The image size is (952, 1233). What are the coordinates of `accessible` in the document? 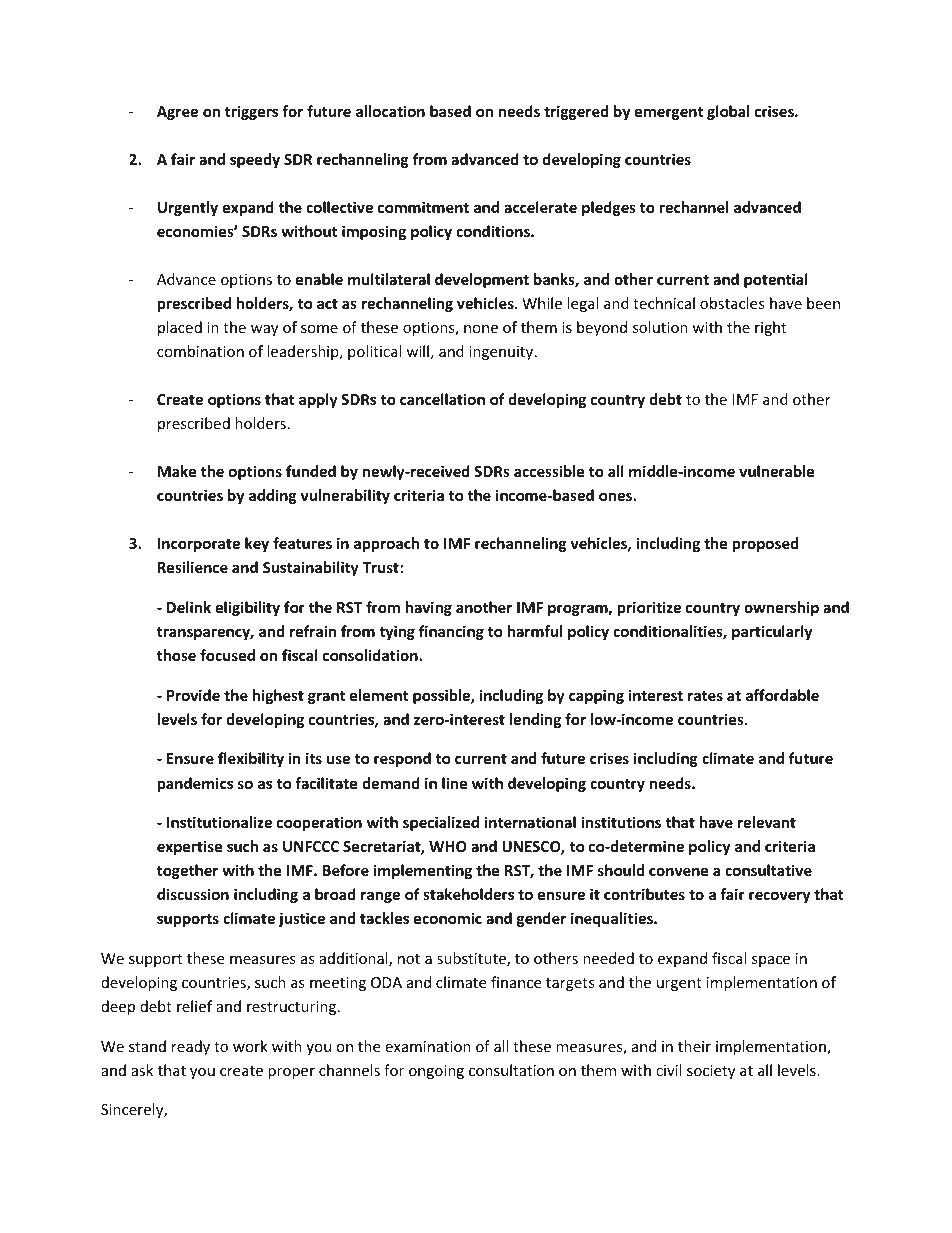 It's located at (549, 471).
